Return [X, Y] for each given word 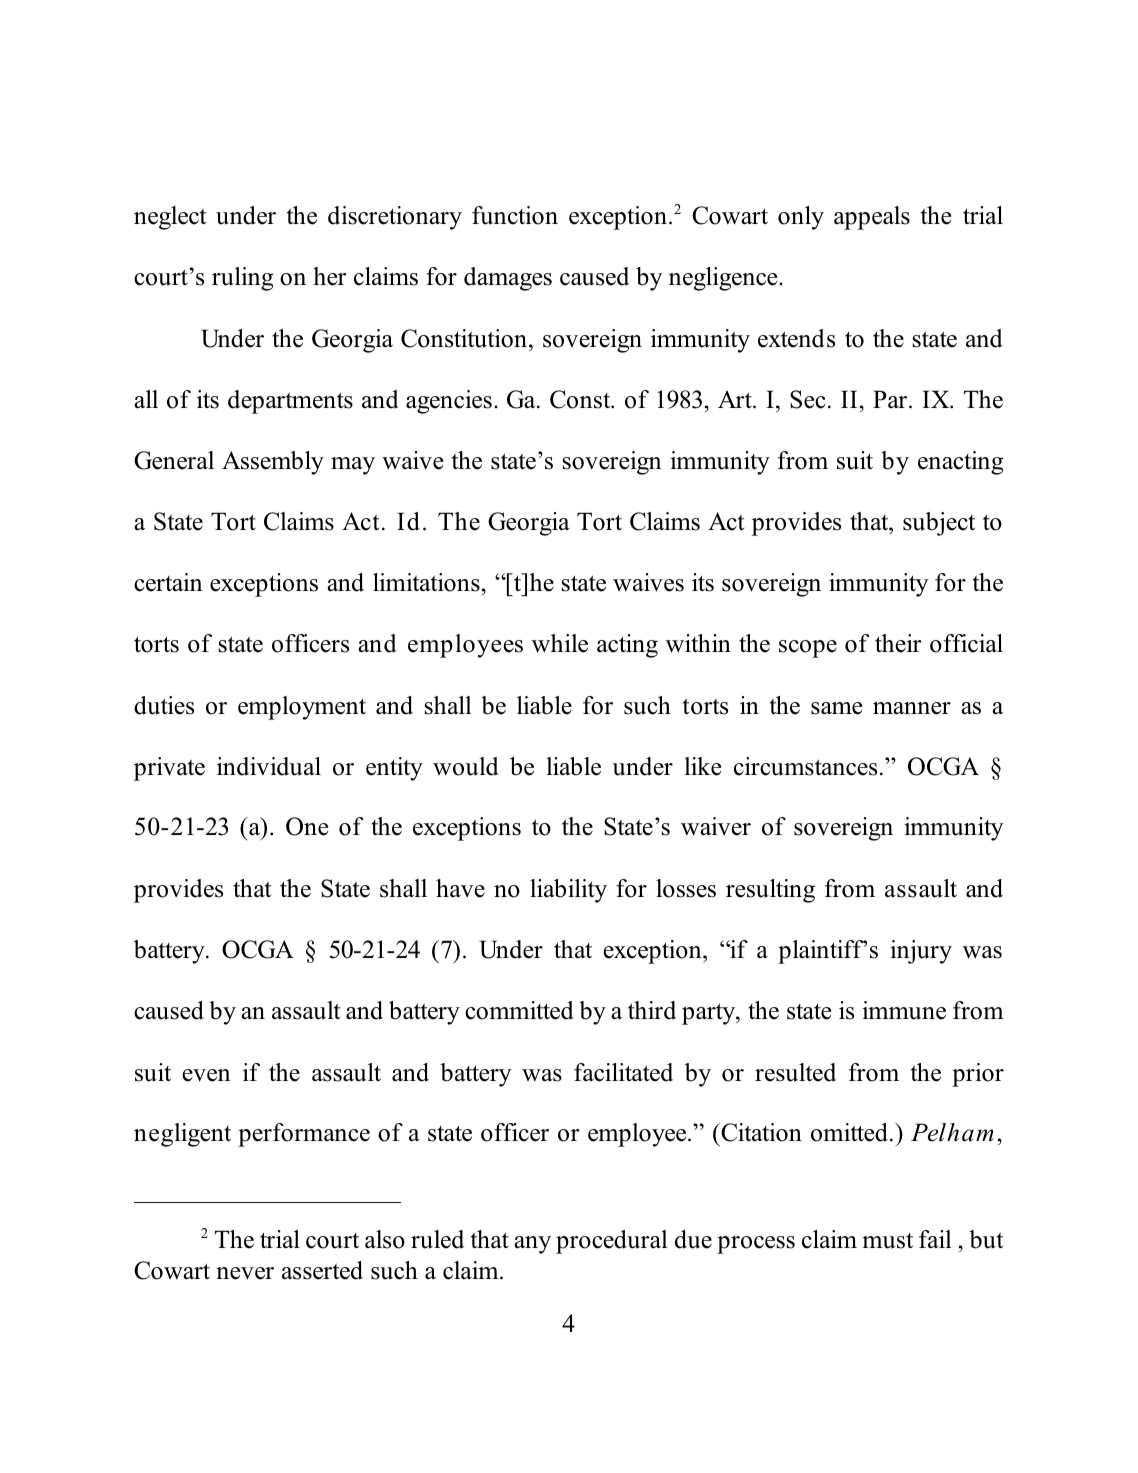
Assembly [273, 463]
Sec [808, 399]
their [898, 643]
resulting [770, 891]
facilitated [623, 1072]
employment [302, 708]
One [307, 826]
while [560, 643]
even [206, 1075]
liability [568, 891]
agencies [449, 402]
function [515, 215]
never [245, 1273]
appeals [872, 218]
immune [904, 1010]
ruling [243, 279]
